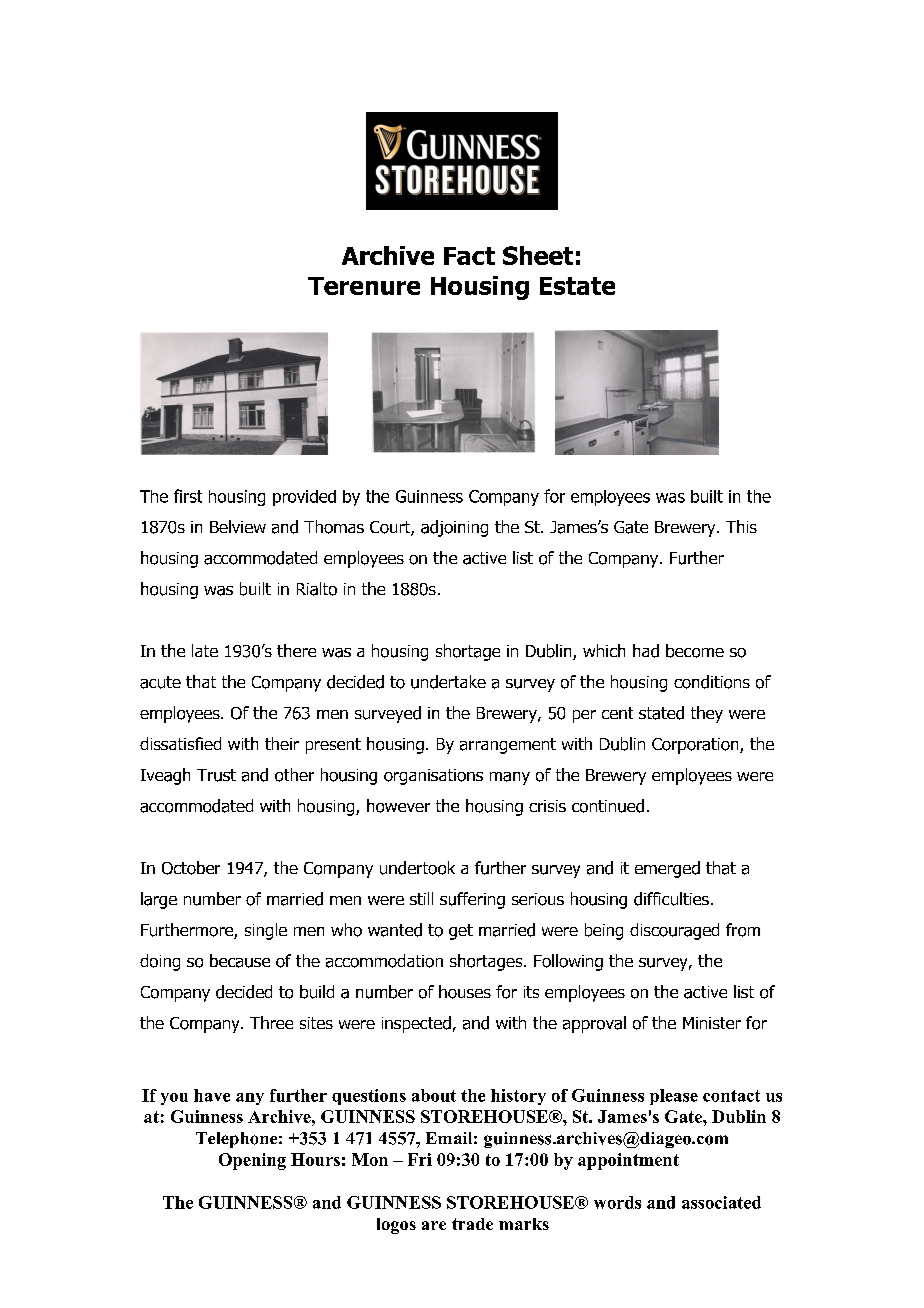  What do you see at coordinates (538, 255) in the screenshot?
I see `Sheet` at bounding box center [538, 255].
